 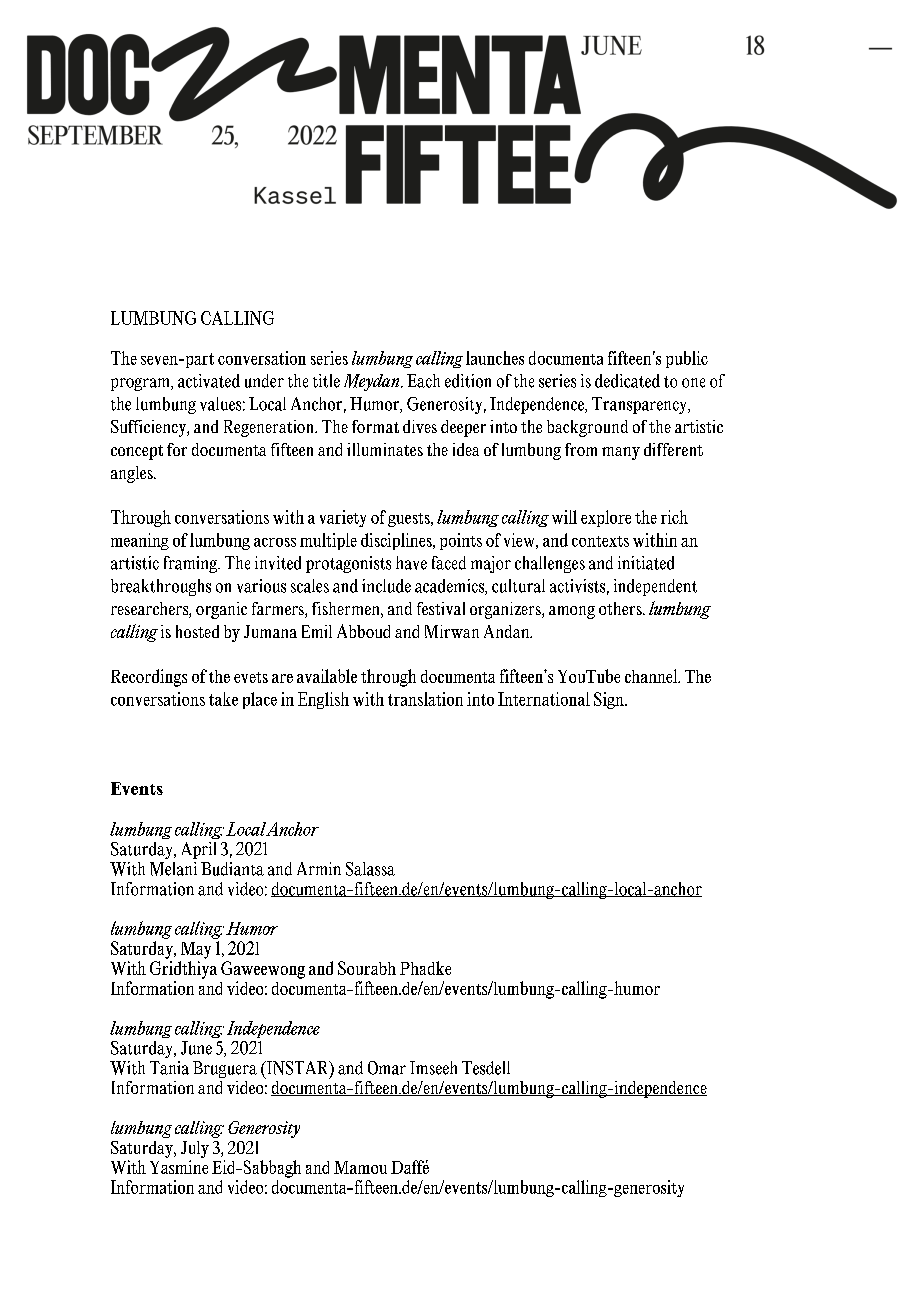 I want to click on dedicated, so click(x=627, y=381).
